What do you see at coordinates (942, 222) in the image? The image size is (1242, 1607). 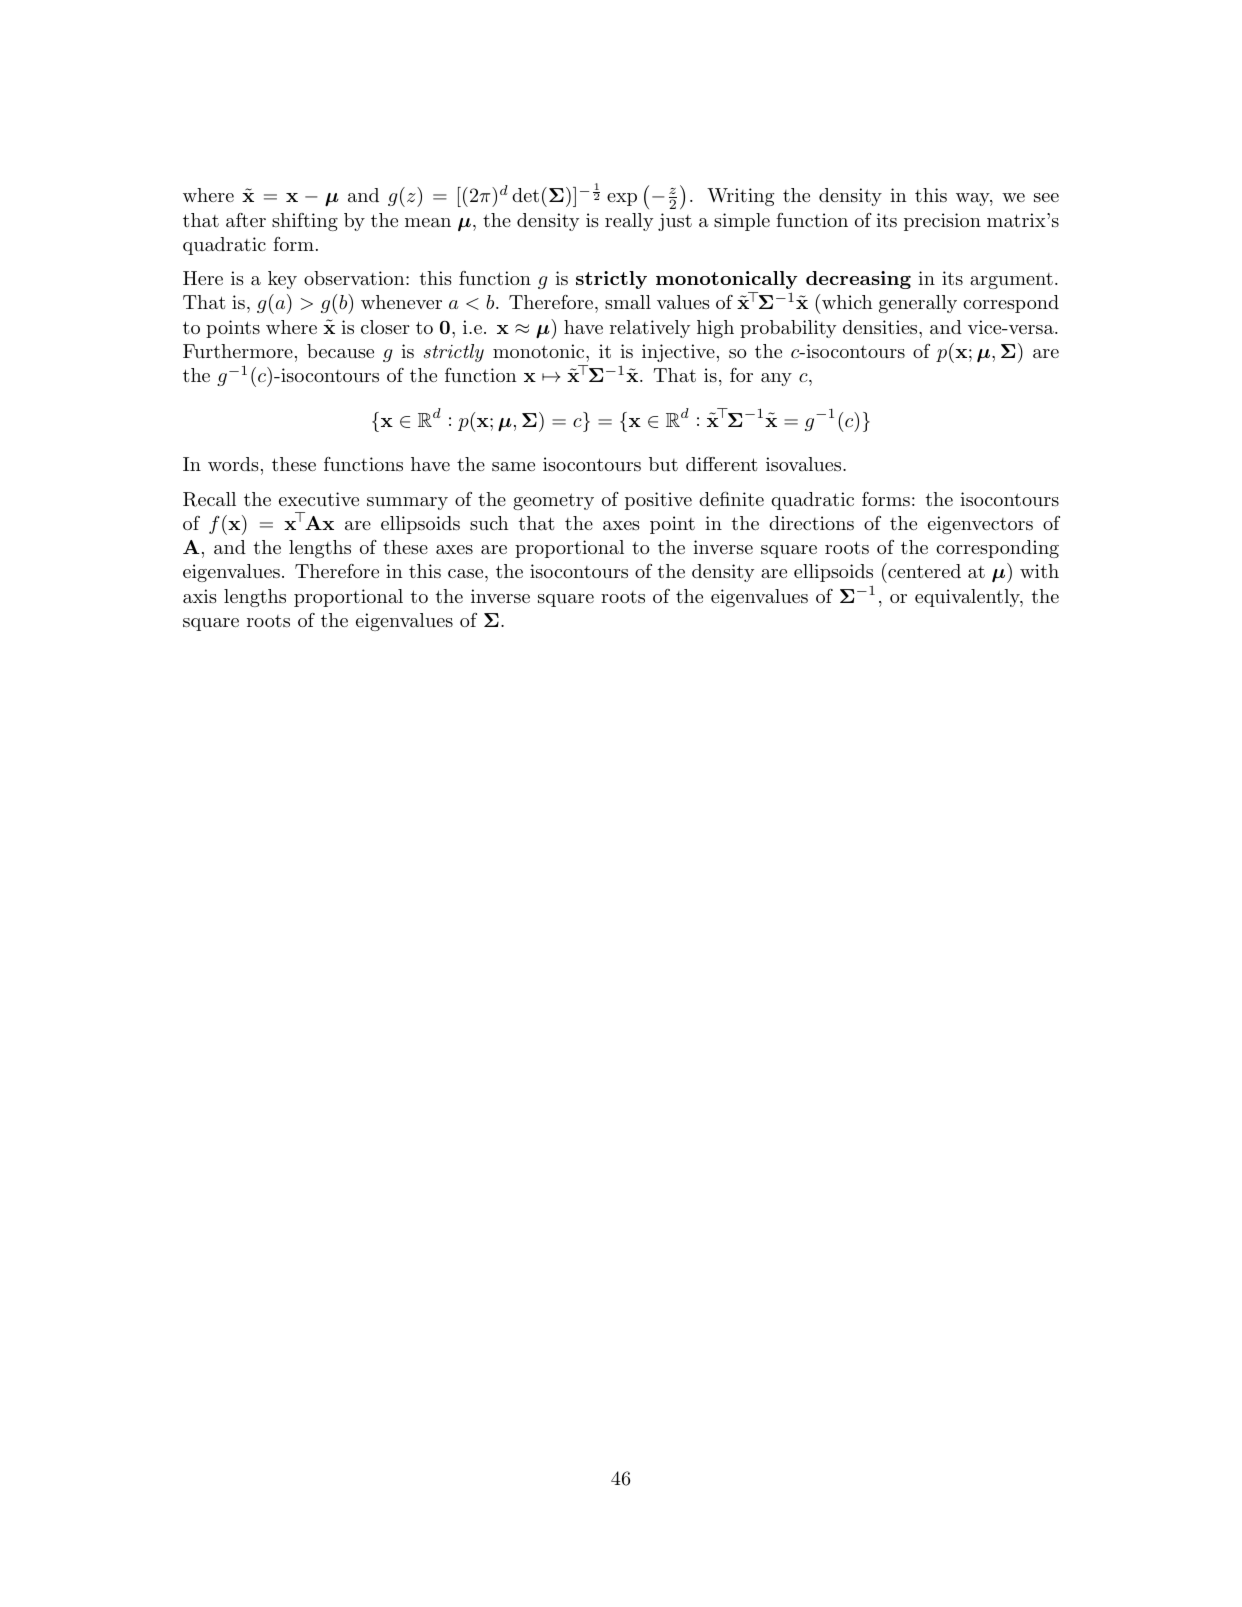 I see `precision` at bounding box center [942, 222].
